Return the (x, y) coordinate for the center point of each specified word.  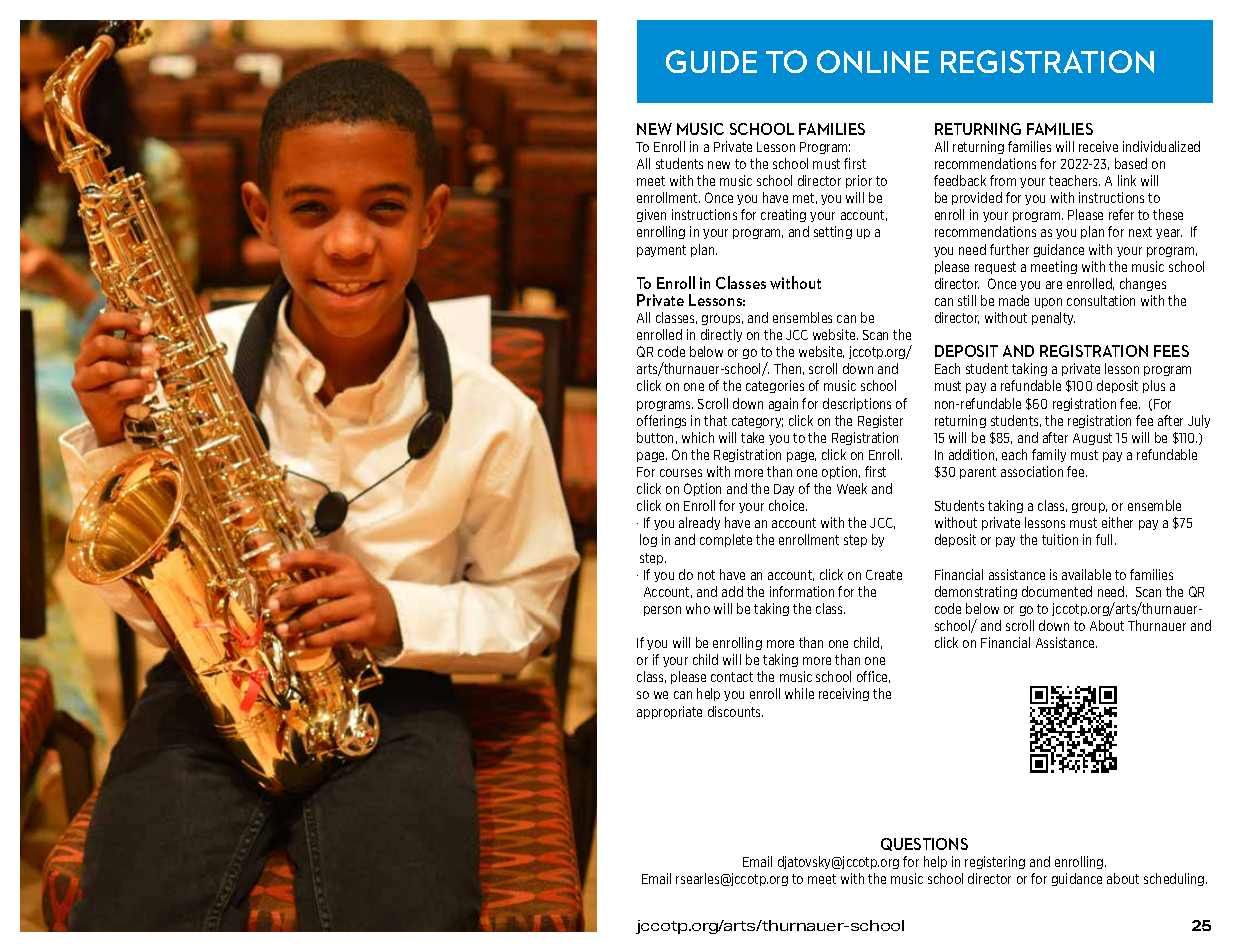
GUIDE (711, 61)
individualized (1161, 146)
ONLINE (873, 61)
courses (681, 473)
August (1092, 439)
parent (978, 473)
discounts (735, 711)
